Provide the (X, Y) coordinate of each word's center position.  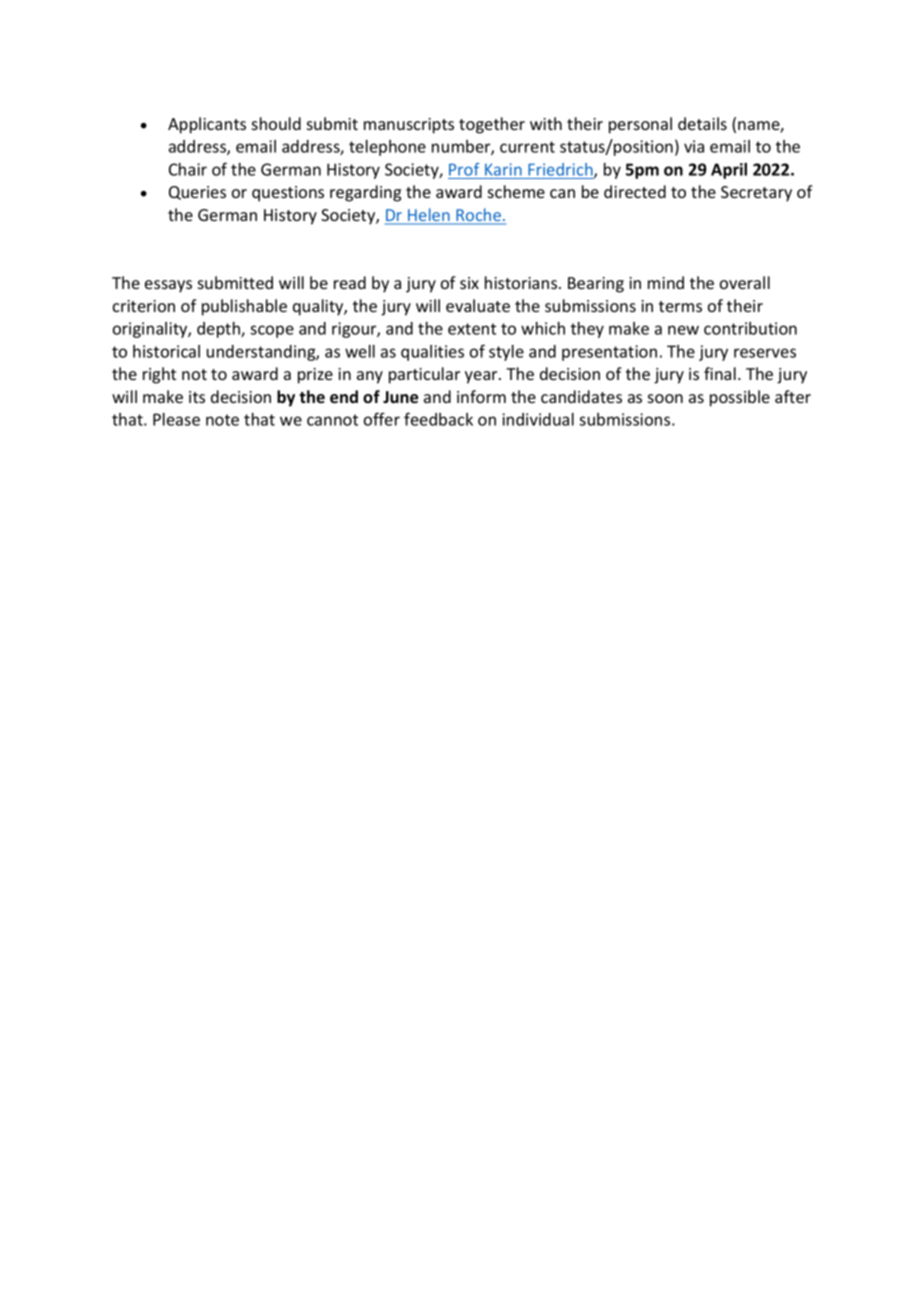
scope (272, 331)
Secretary (756, 194)
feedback (438, 419)
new (683, 330)
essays (168, 286)
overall (745, 282)
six (469, 283)
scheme (516, 191)
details (702, 123)
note (222, 420)
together (492, 125)
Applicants (207, 125)
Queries (197, 193)
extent (472, 329)
